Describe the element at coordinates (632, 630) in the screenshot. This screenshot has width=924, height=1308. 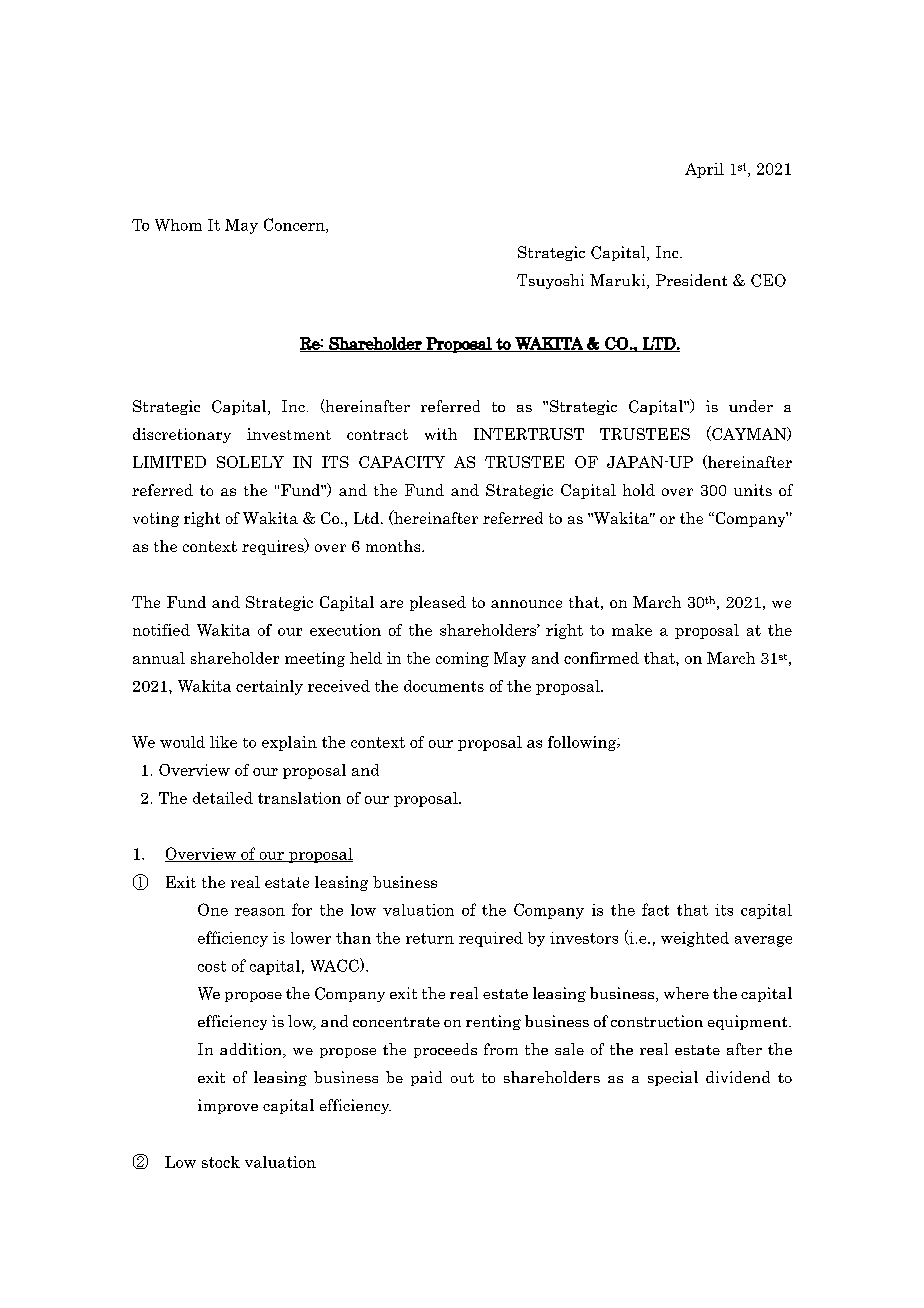
I see `make` at that location.
